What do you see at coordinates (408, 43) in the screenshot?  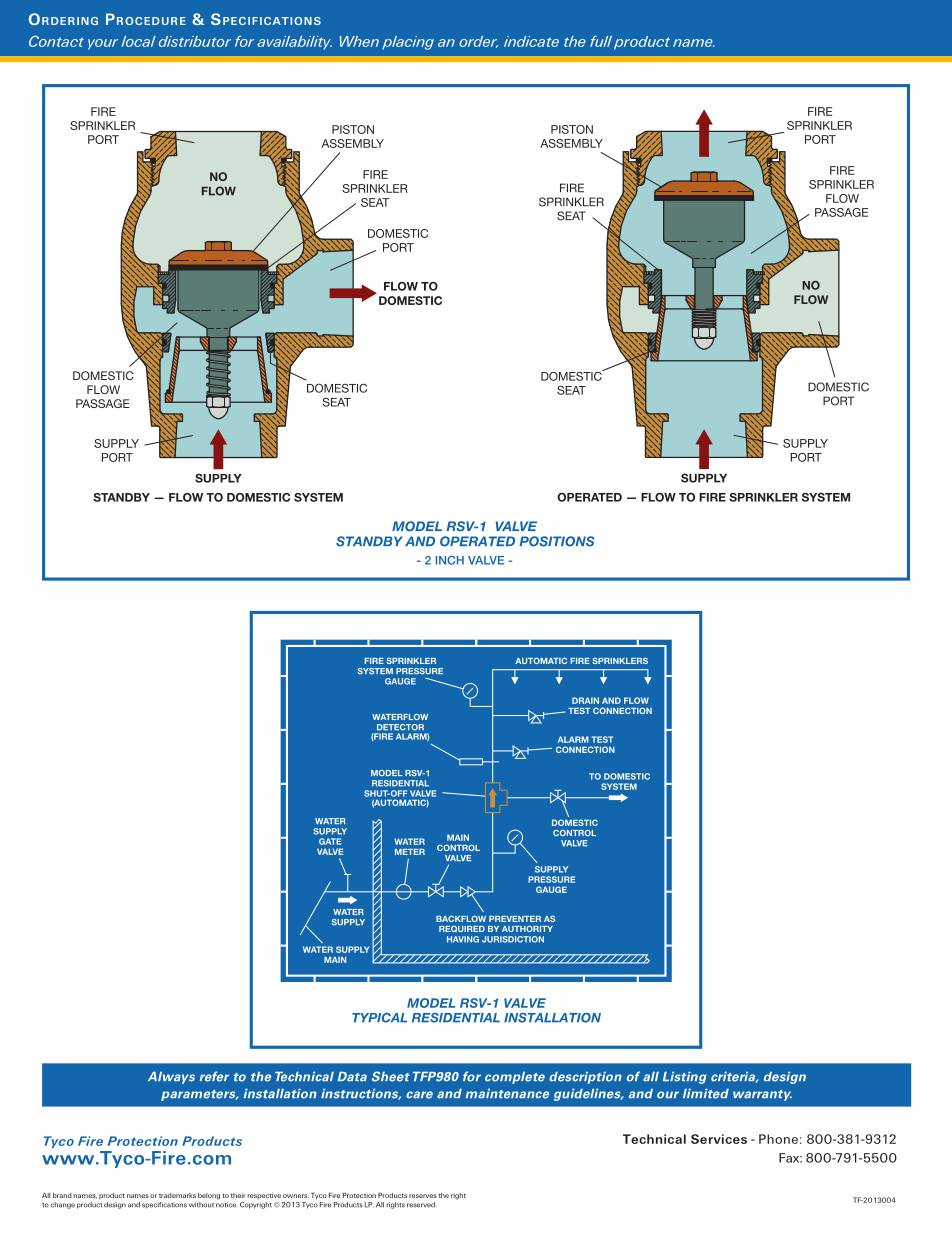 I see `placing` at bounding box center [408, 43].
